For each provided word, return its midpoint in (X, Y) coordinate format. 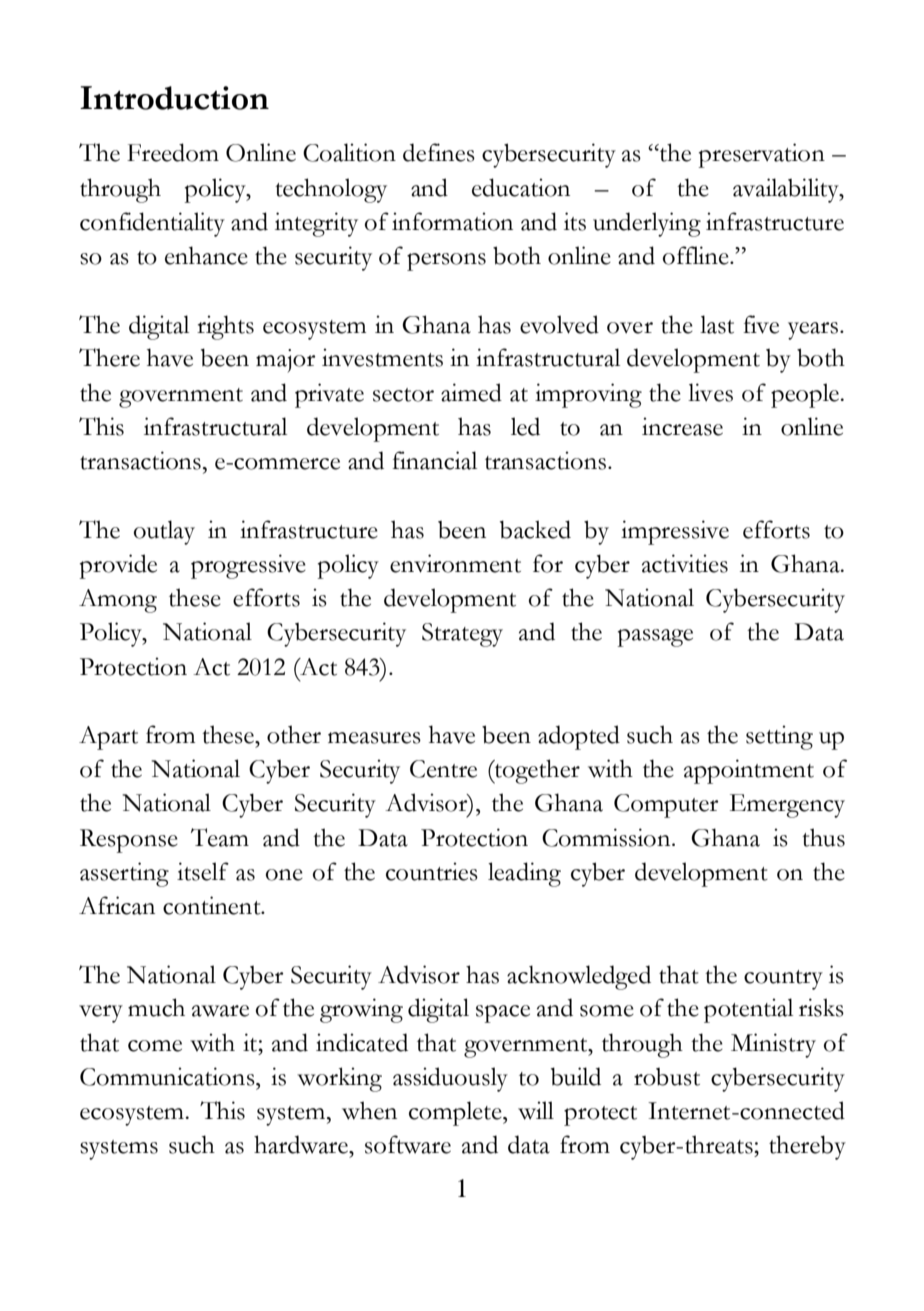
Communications (168, 1076)
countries (432, 871)
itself (203, 871)
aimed (471, 392)
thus (823, 837)
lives (710, 392)
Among (118, 601)
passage (655, 638)
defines (439, 152)
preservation (762, 155)
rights (225, 327)
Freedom (173, 152)
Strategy (462, 635)
